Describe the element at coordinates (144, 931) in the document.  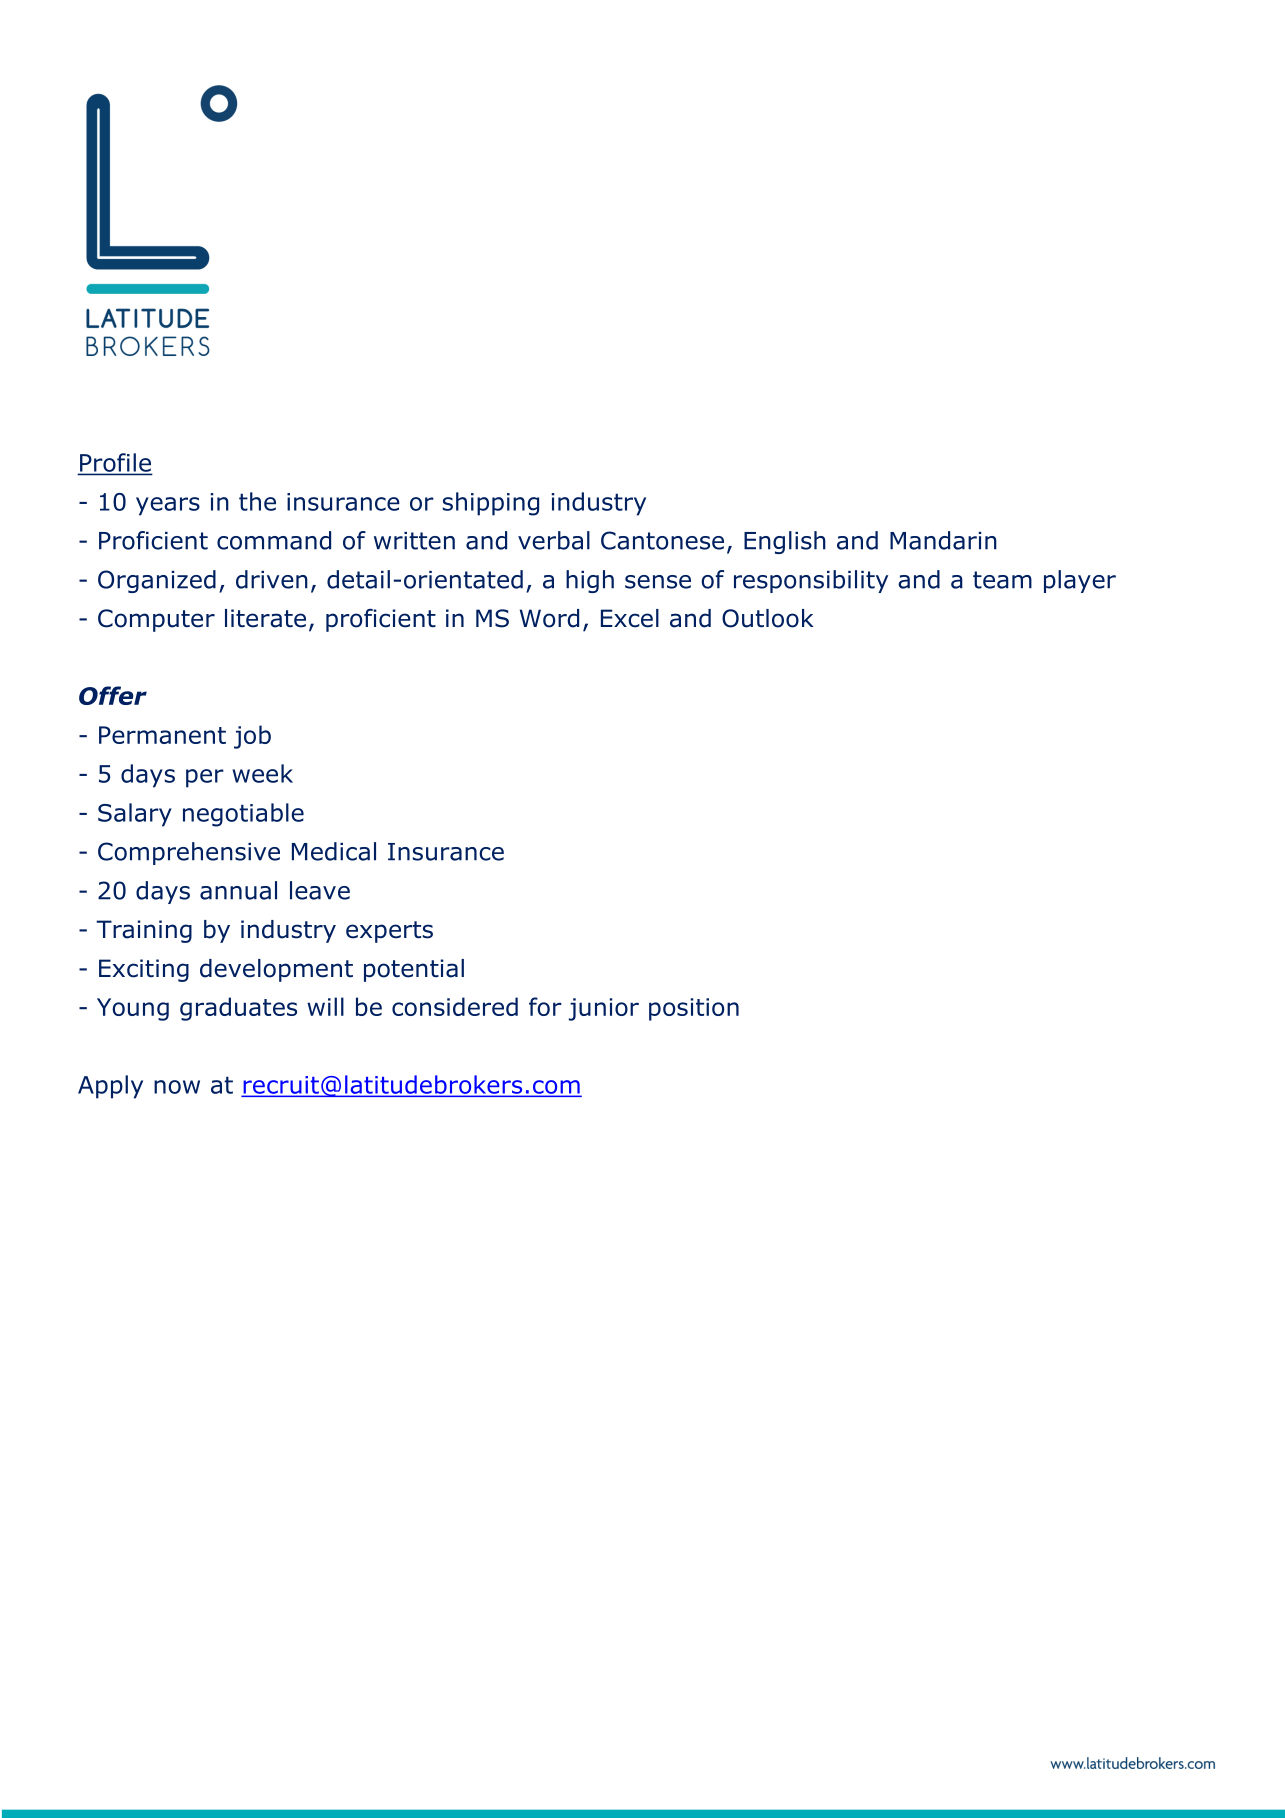
I see `Training` at that location.
